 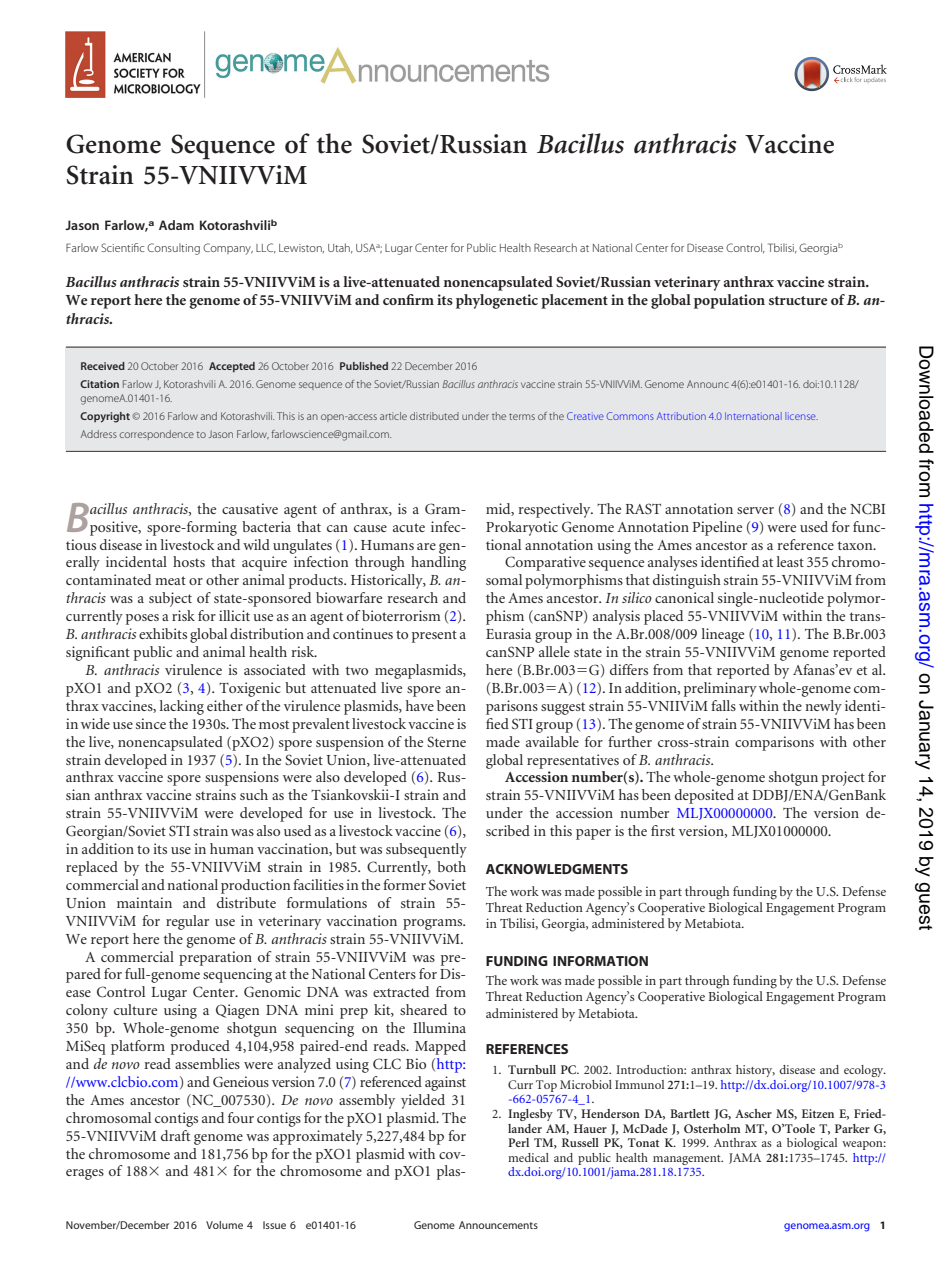 What do you see at coordinates (801, 416) in the screenshot?
I see `license` at bounding box center [801, 416].
